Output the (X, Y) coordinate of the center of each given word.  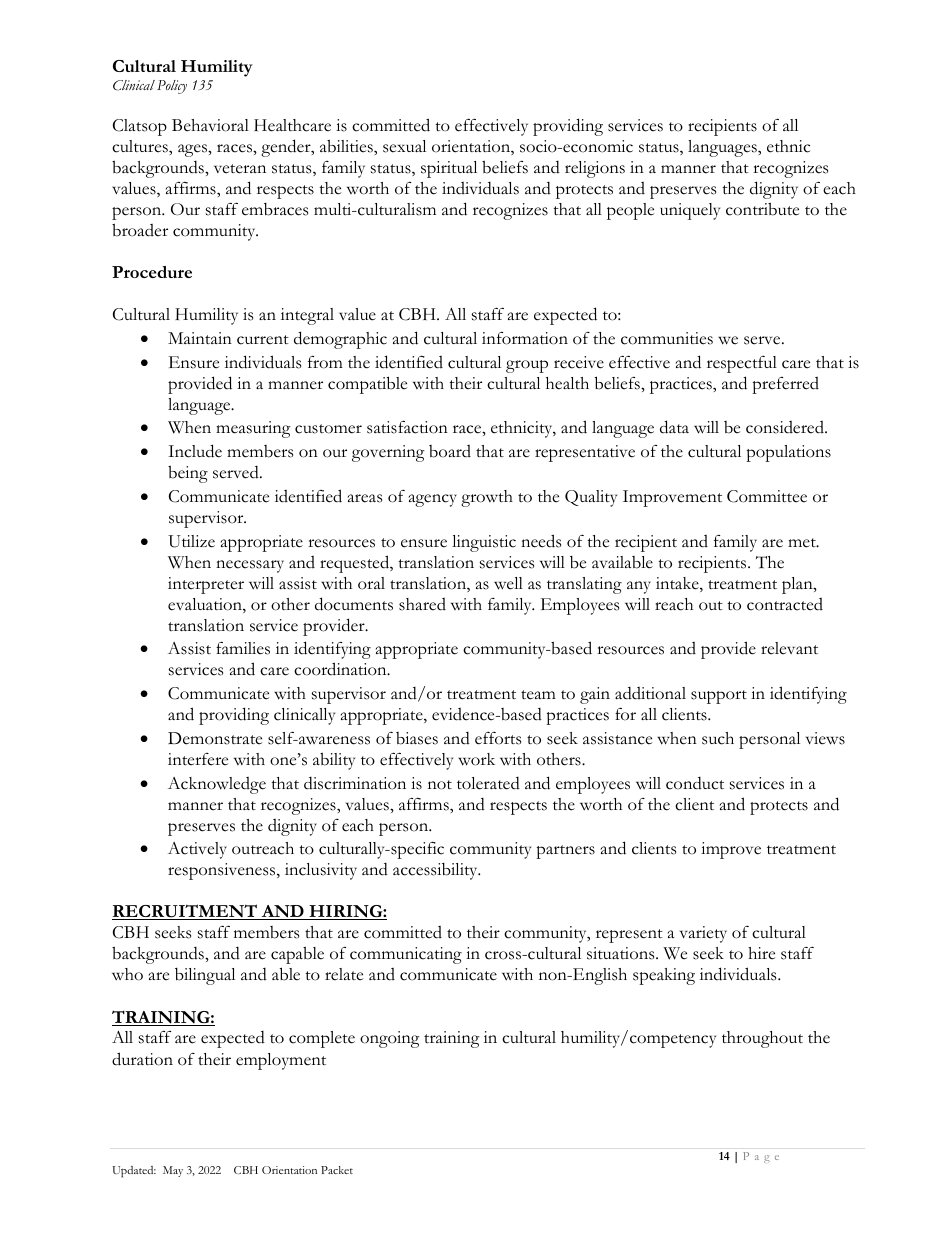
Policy (172, 87)
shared (422, 604)
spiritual (449, 169)
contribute (762, 209)
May (173, 1171)
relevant (789, 648)
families (243, 648)
